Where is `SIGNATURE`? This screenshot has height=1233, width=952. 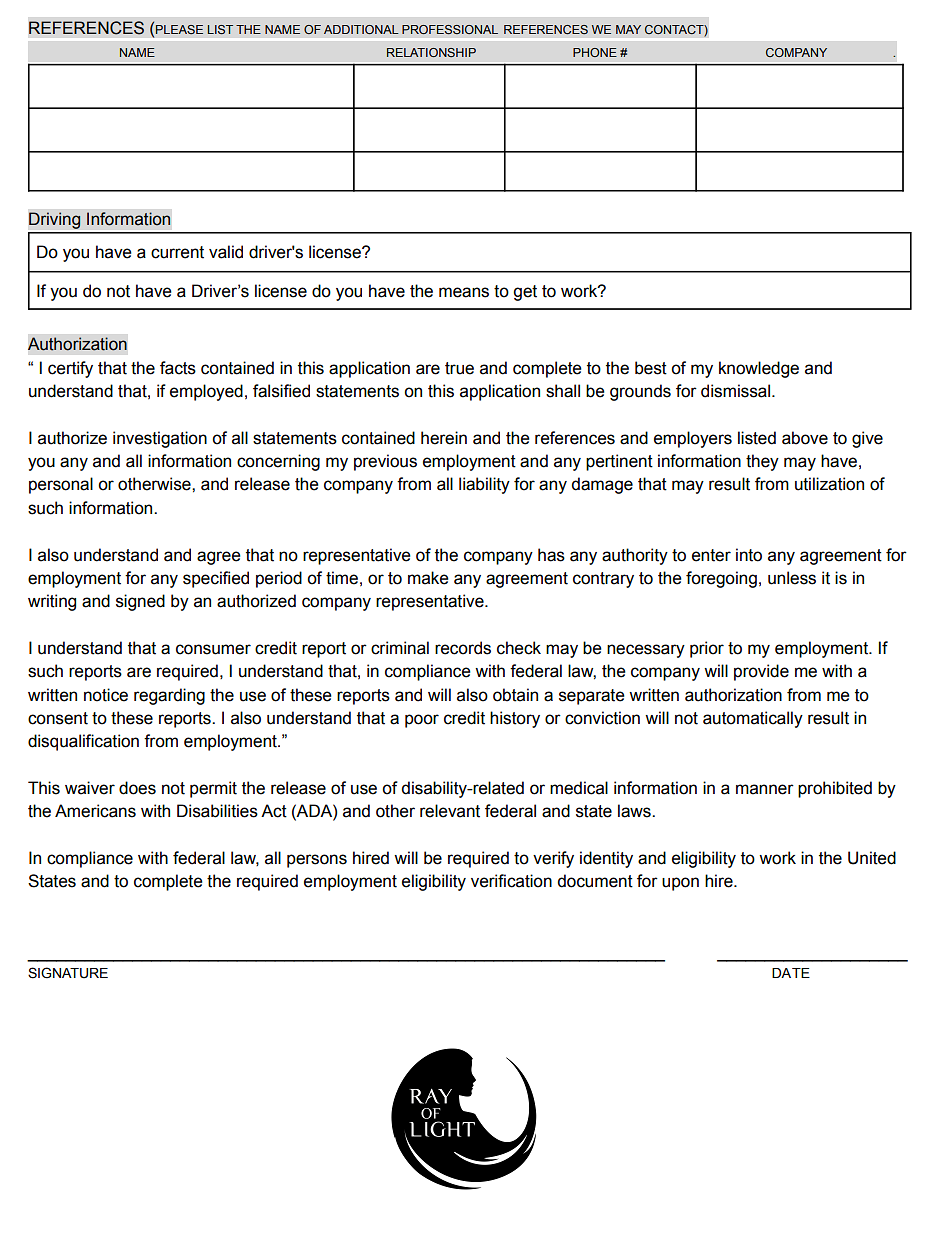 SIGNATURE is located at coordinates (68, 973).
